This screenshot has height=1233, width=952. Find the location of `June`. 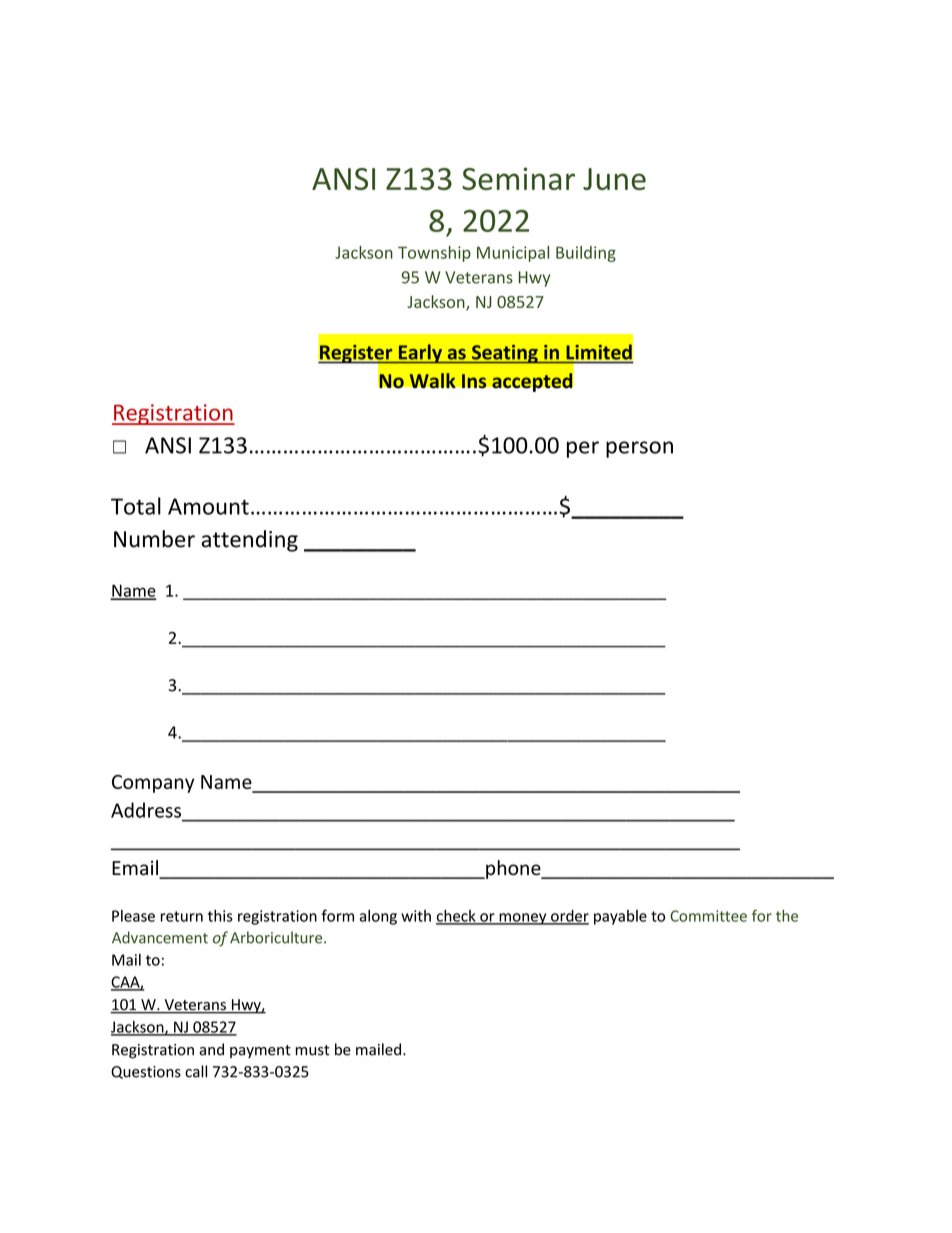

June is located at coordinates (614, 179).
